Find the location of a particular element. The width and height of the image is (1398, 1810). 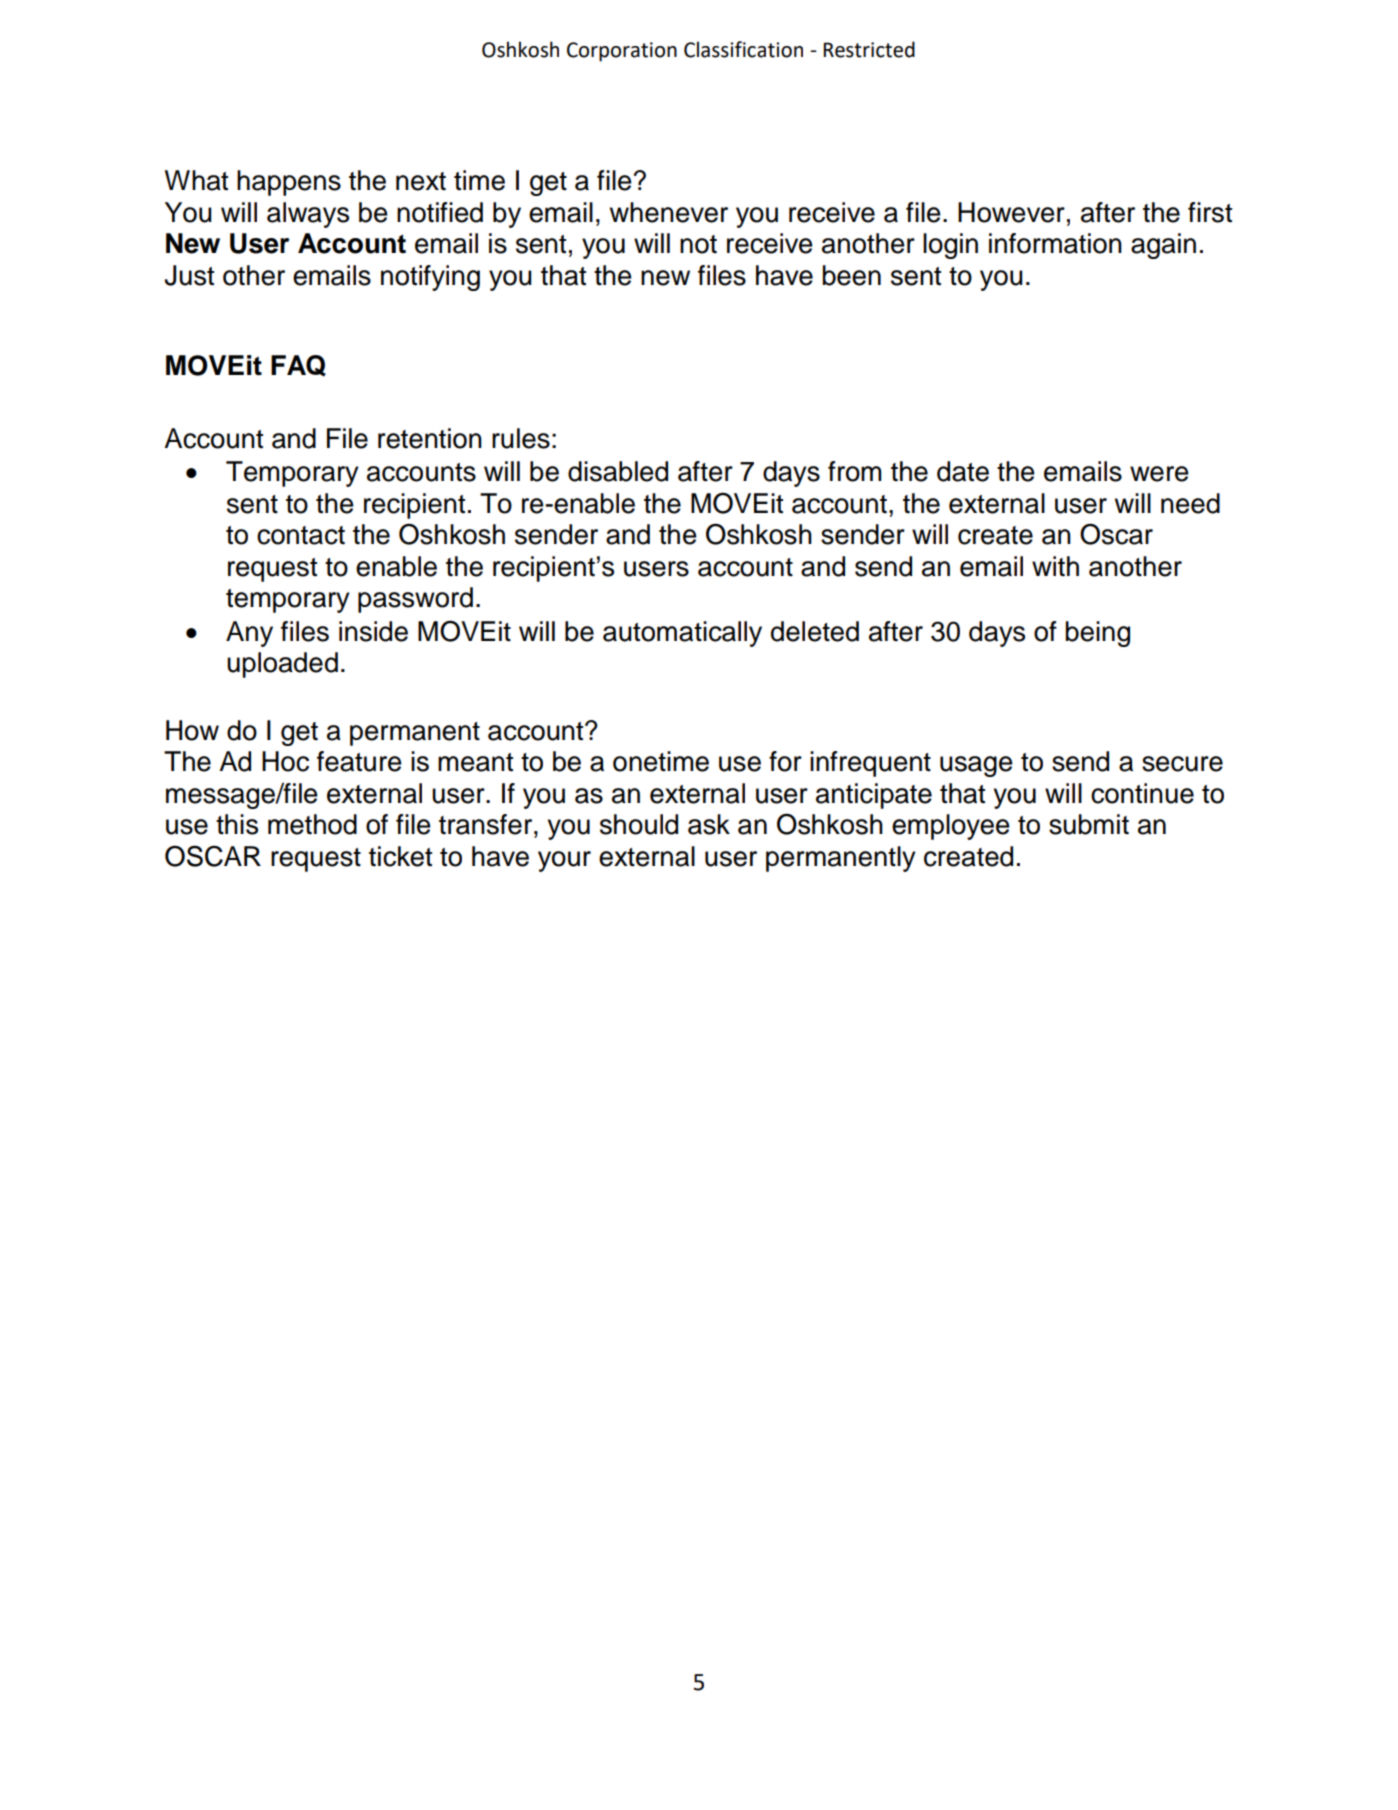

automatically is located at coordinates (682, 634).
